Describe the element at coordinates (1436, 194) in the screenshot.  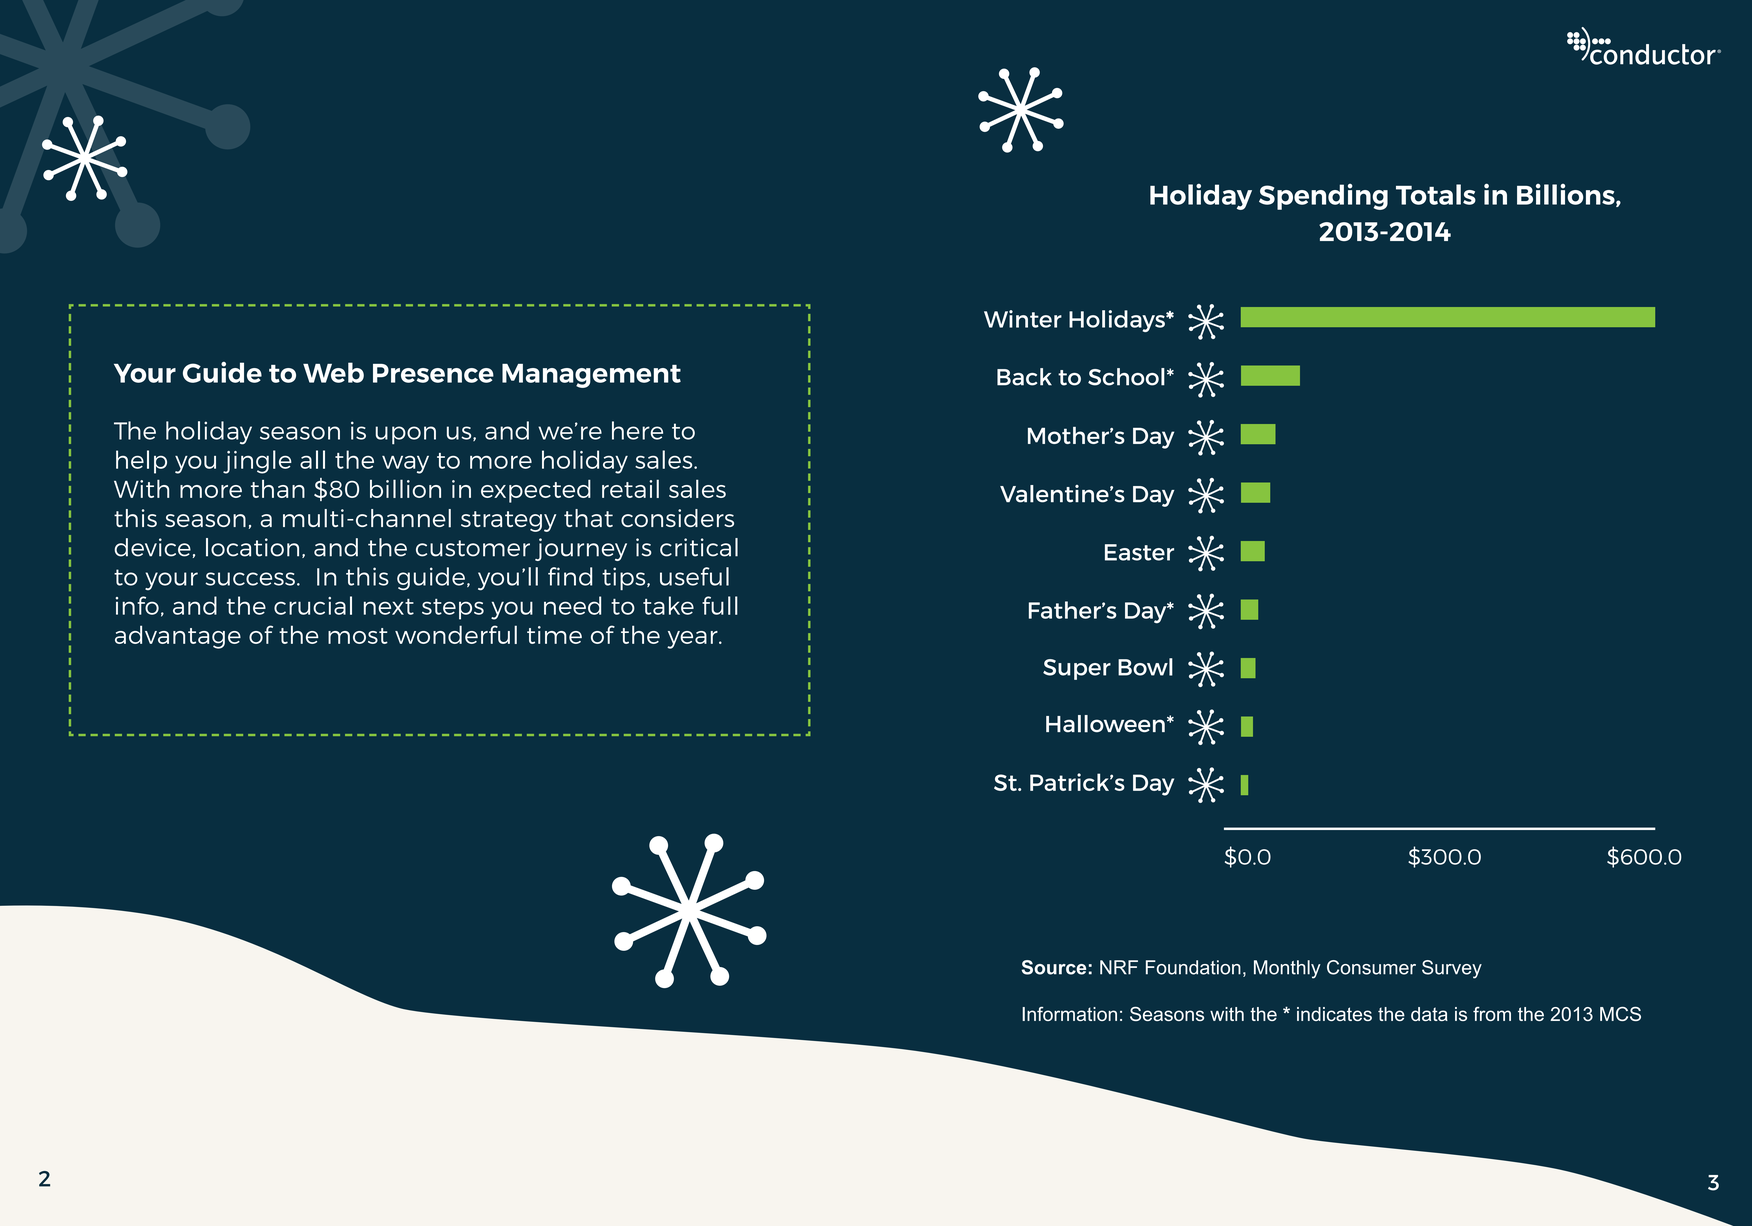
I see `Totals` at that location.
